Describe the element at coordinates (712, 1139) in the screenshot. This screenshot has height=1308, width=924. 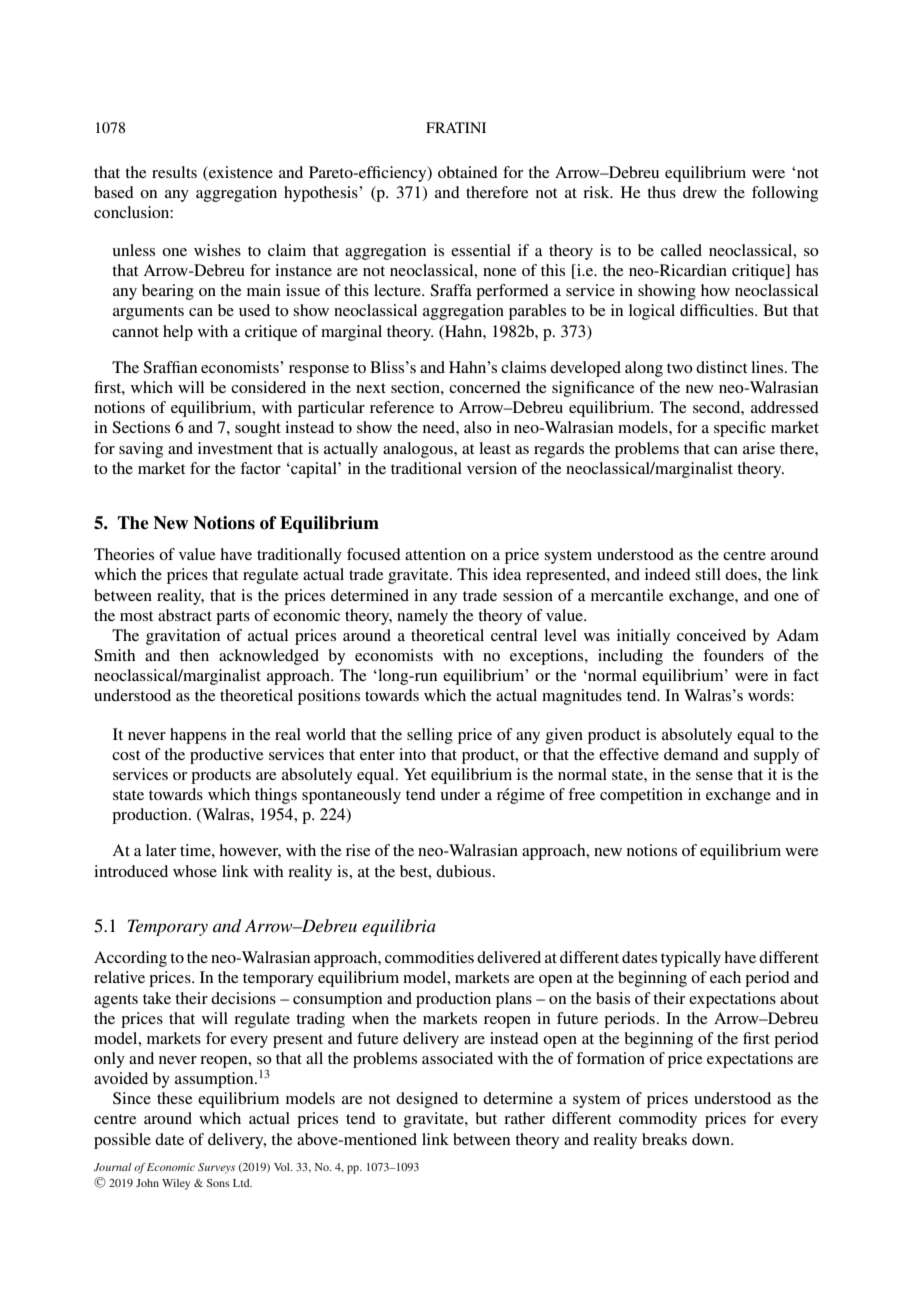
I see `down` at that location.
